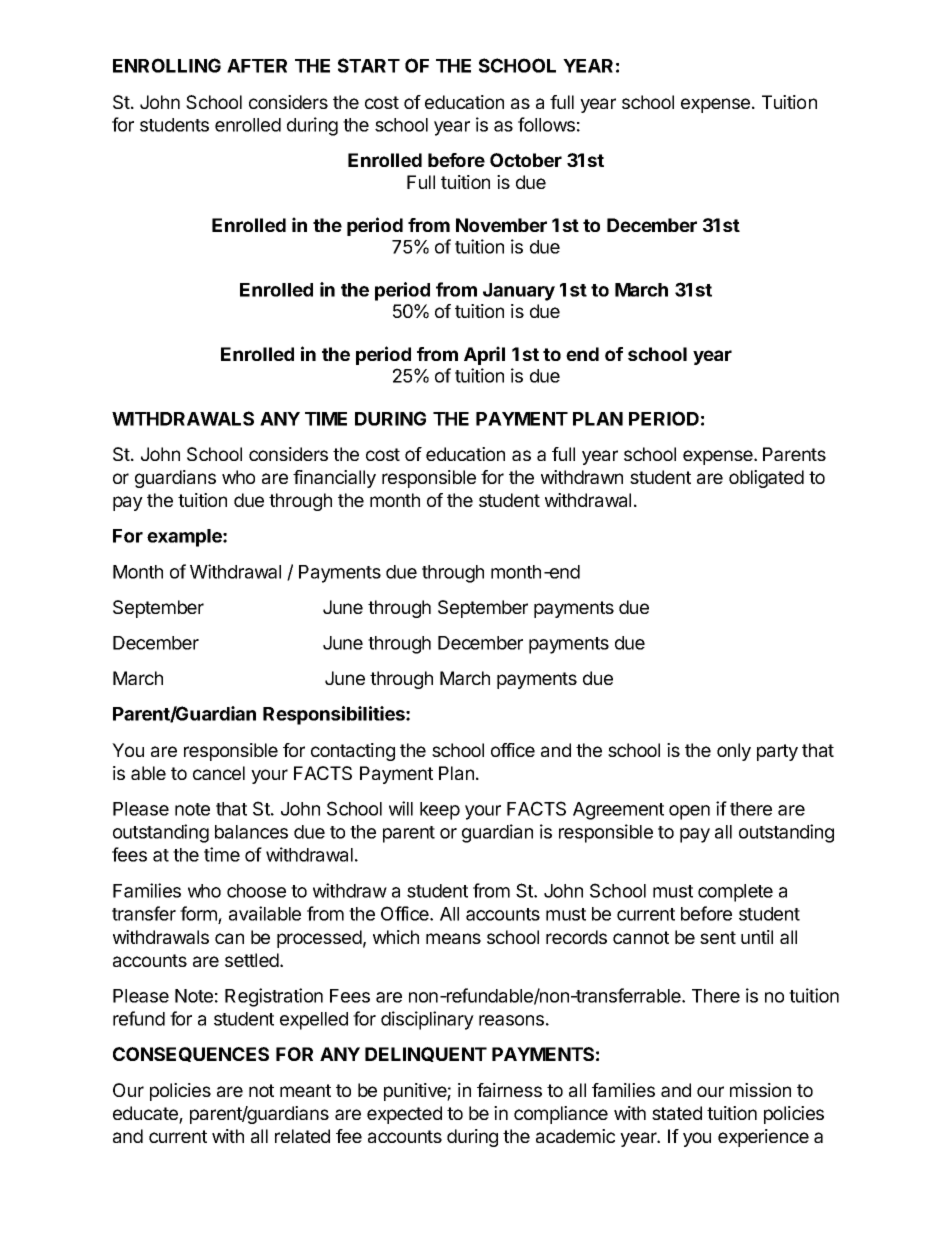  I want to click on October, so click(526, 160).
